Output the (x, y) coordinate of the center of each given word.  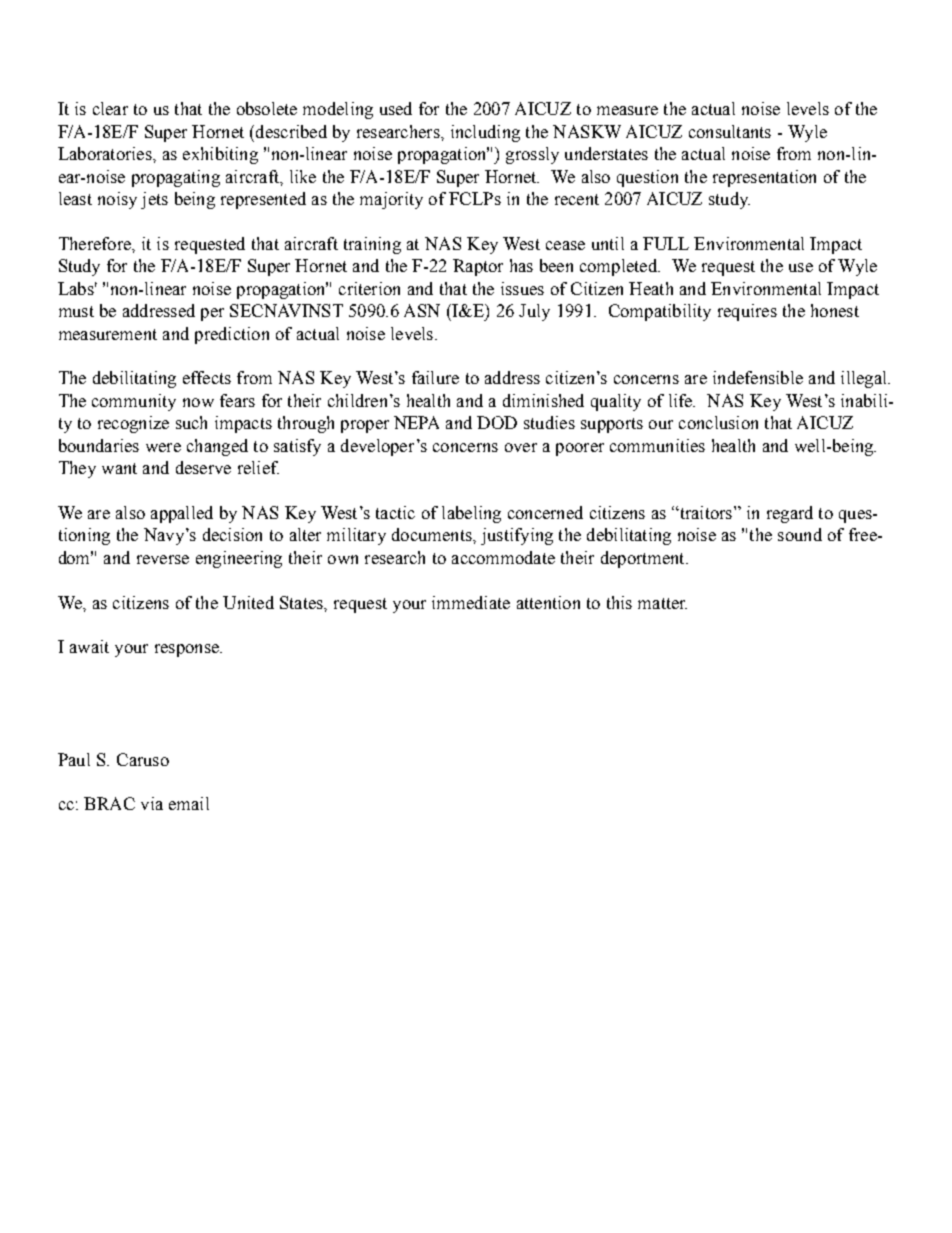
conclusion (718, 422)
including (485, 133)
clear (110, 108)
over (521, 447)
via (152, 803)
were (163, 447)
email (189, 803)
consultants (730, 131)
